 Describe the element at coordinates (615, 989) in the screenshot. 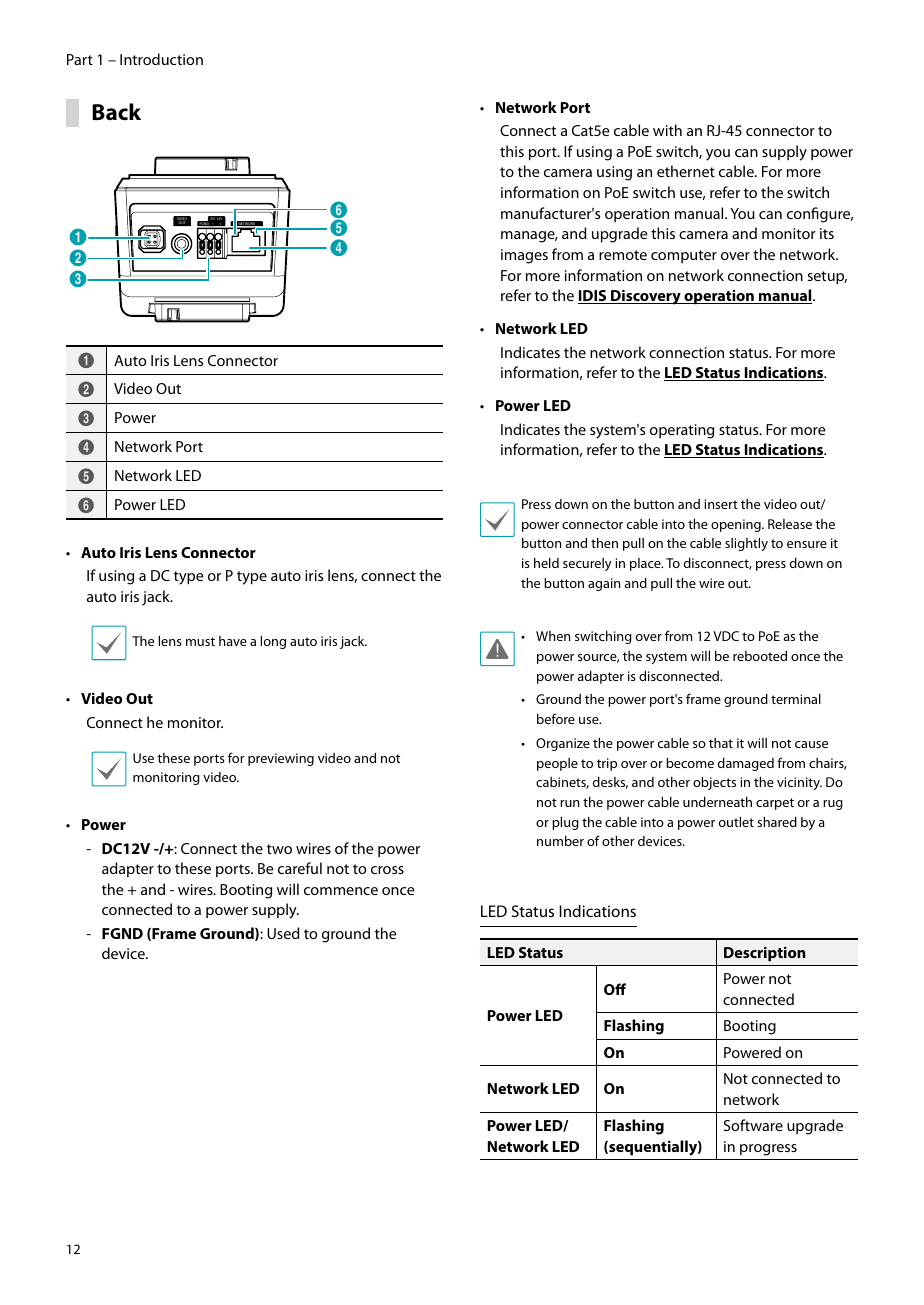

I see `Off` at that location.
